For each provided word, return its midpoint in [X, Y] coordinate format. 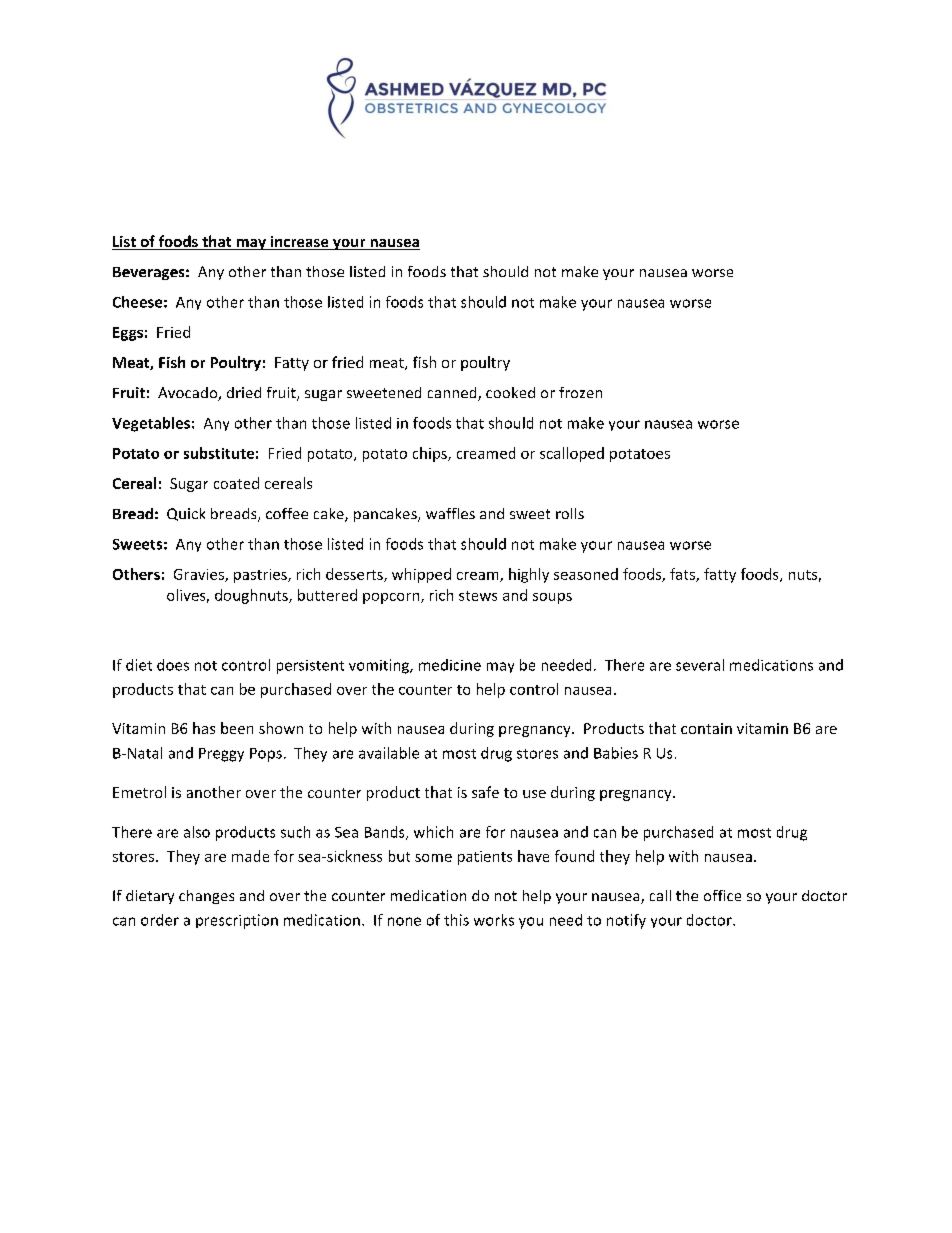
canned [453, 394]
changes [206, 897]
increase [299, 243]
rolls [570, 513]
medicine [450, 665]
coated [236, 483]
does [173, 665]
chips [431, 454]
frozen [580, 392]
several [700, 665]
